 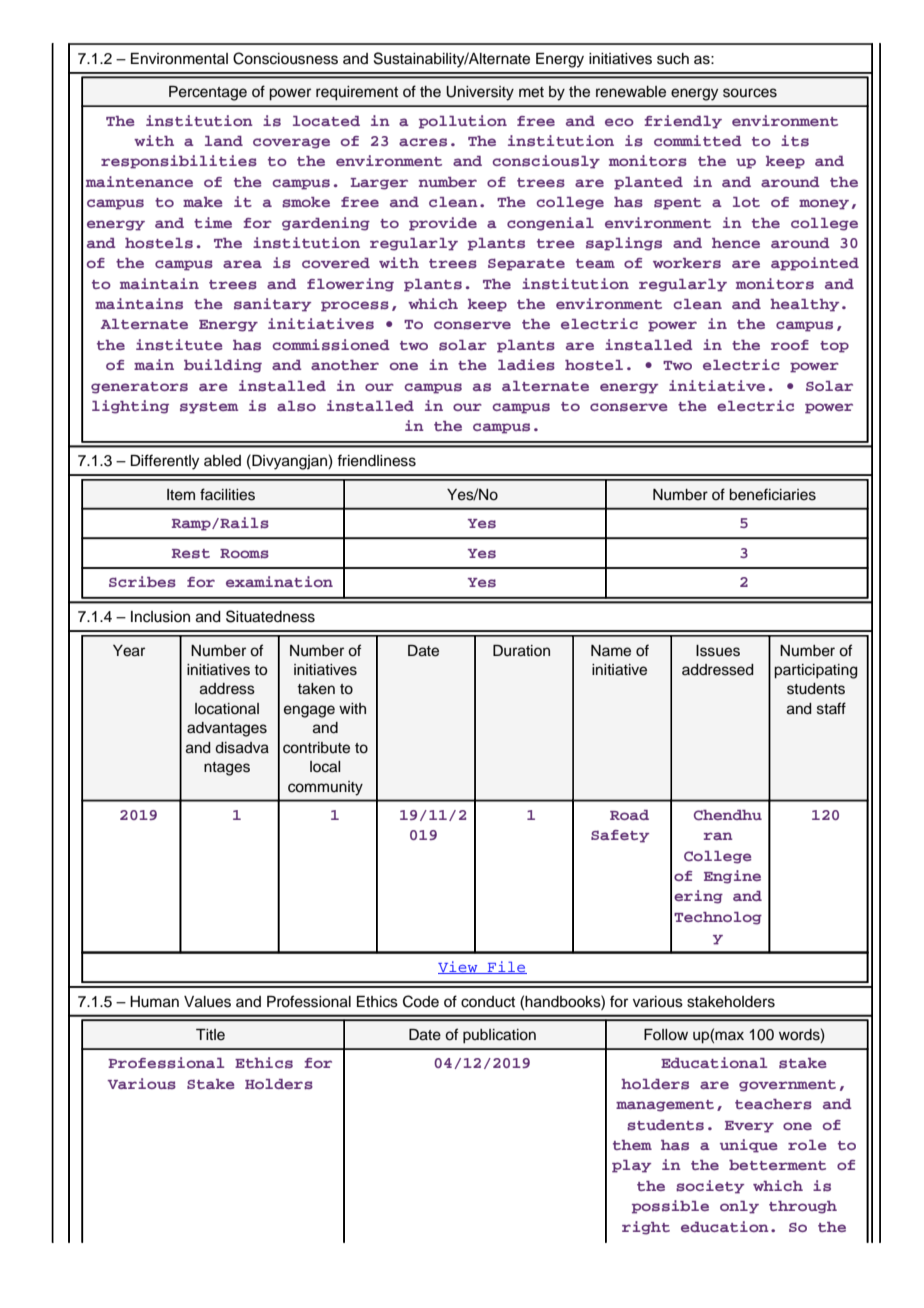 I want to click on ladies, so click(x=526, y=365).
